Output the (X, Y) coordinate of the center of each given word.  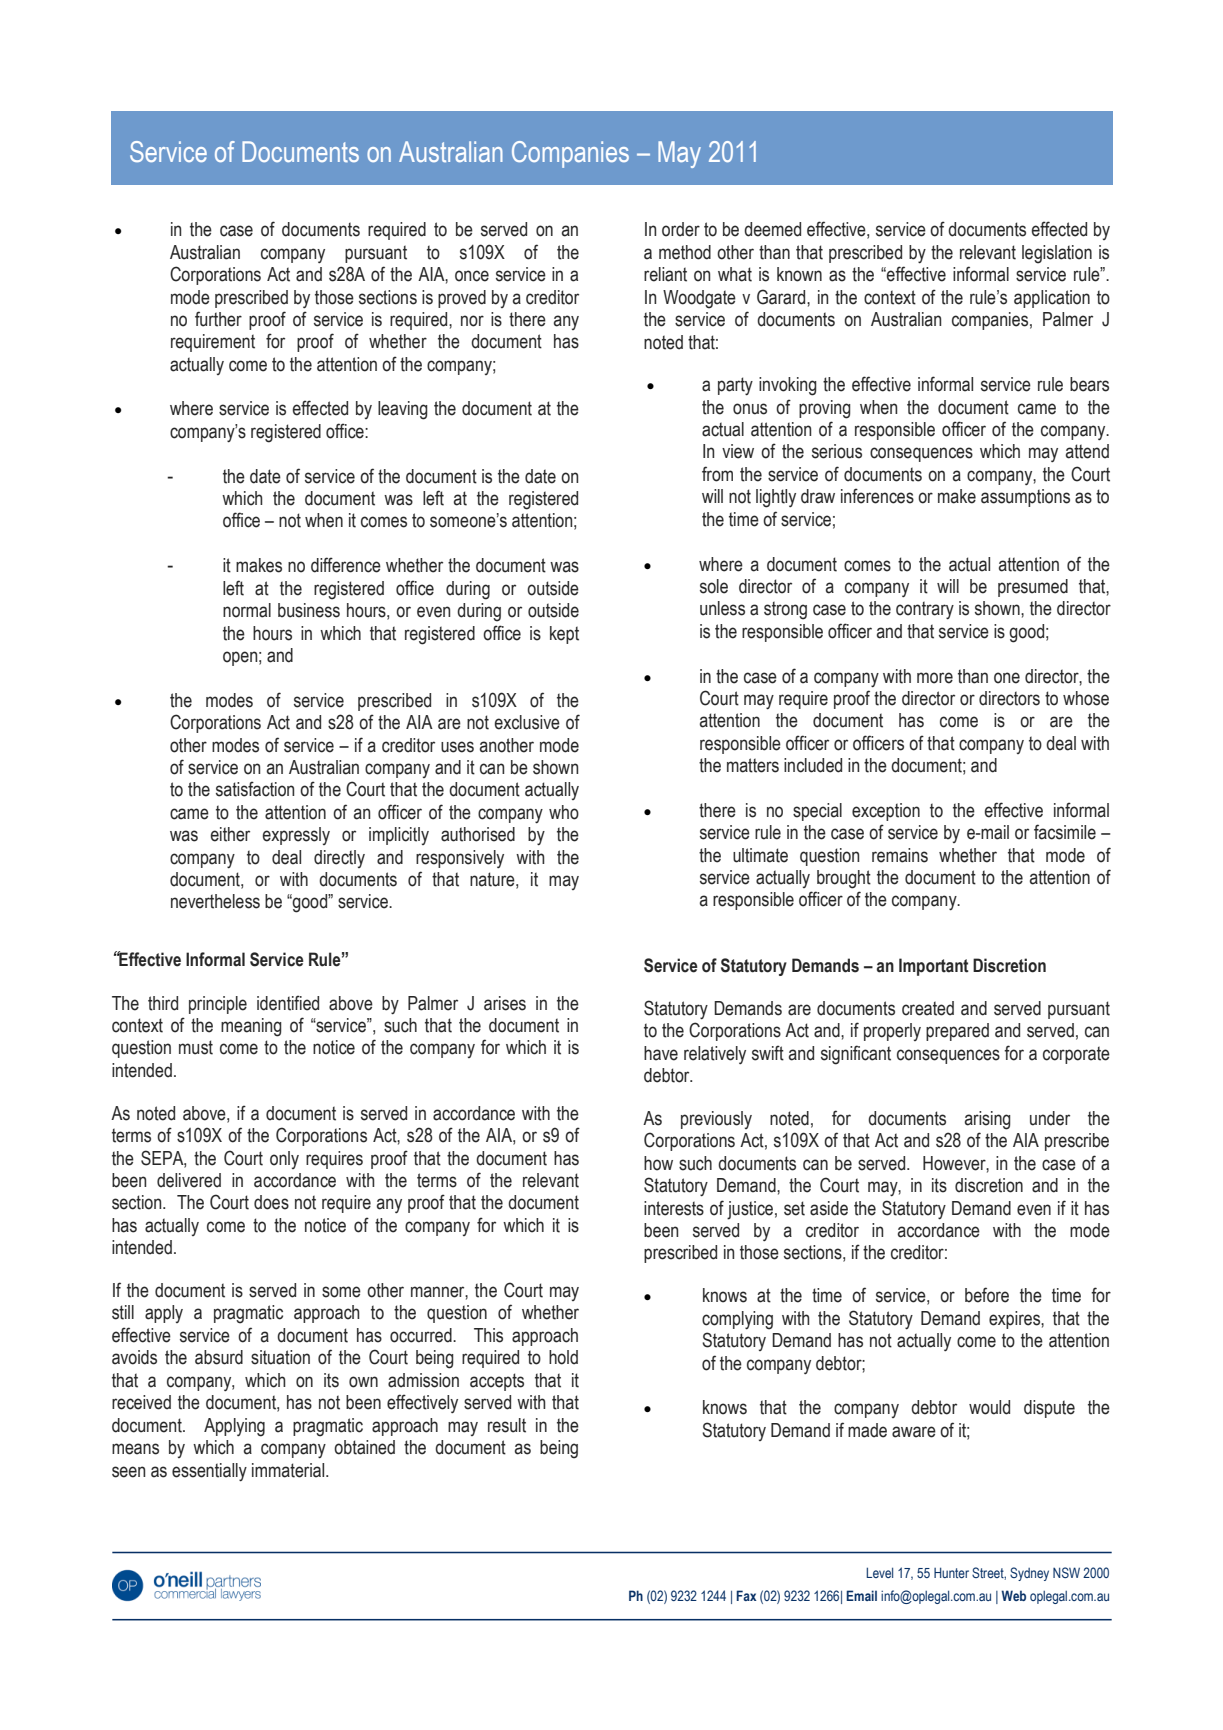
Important (934, 967)
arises (505, 1003)
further (218, 319)
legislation (1057, 254)
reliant (665, 274)
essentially (209, 1472)
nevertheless (215, 901)
